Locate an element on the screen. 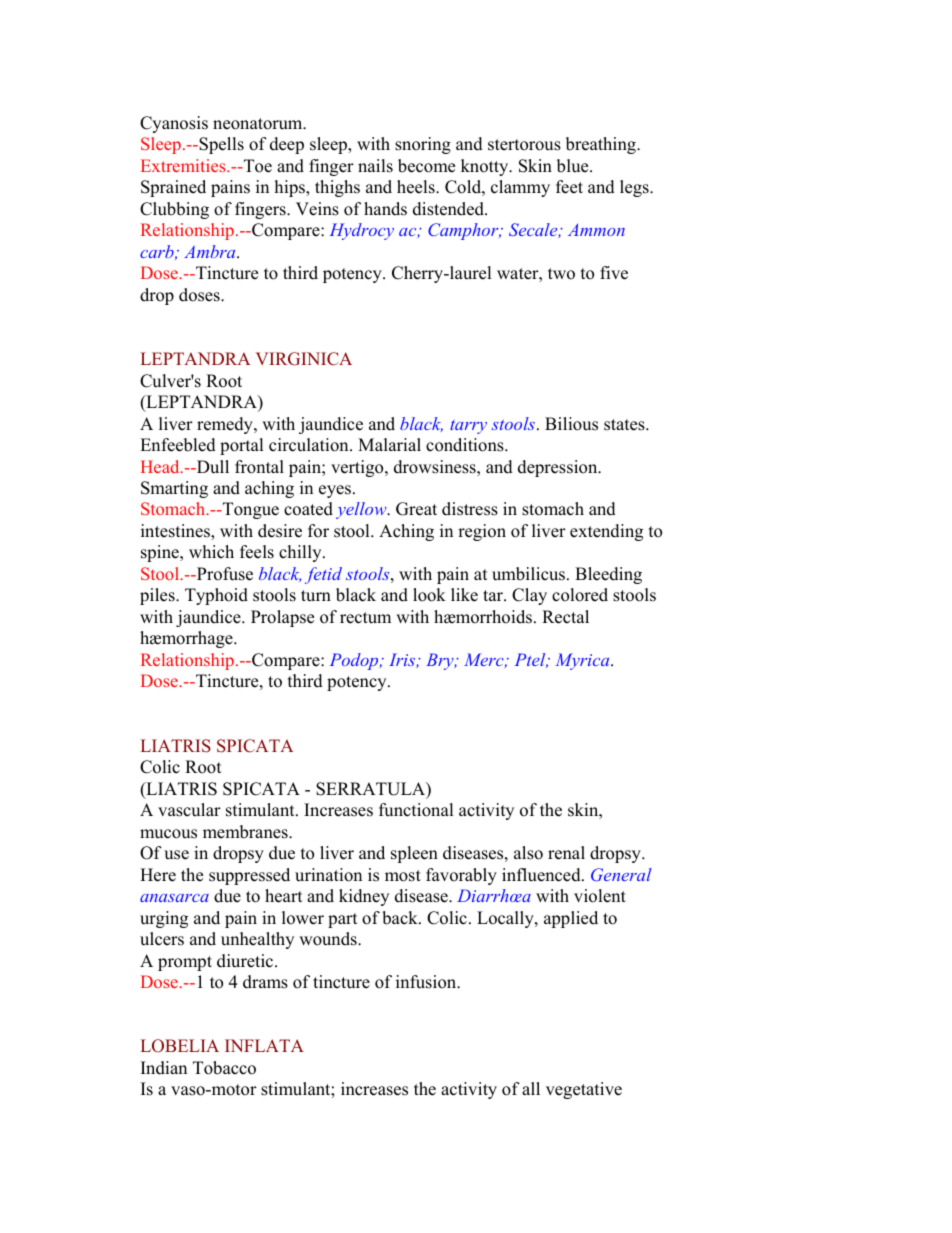  vegetative is located at coordinates (584, 1090).
